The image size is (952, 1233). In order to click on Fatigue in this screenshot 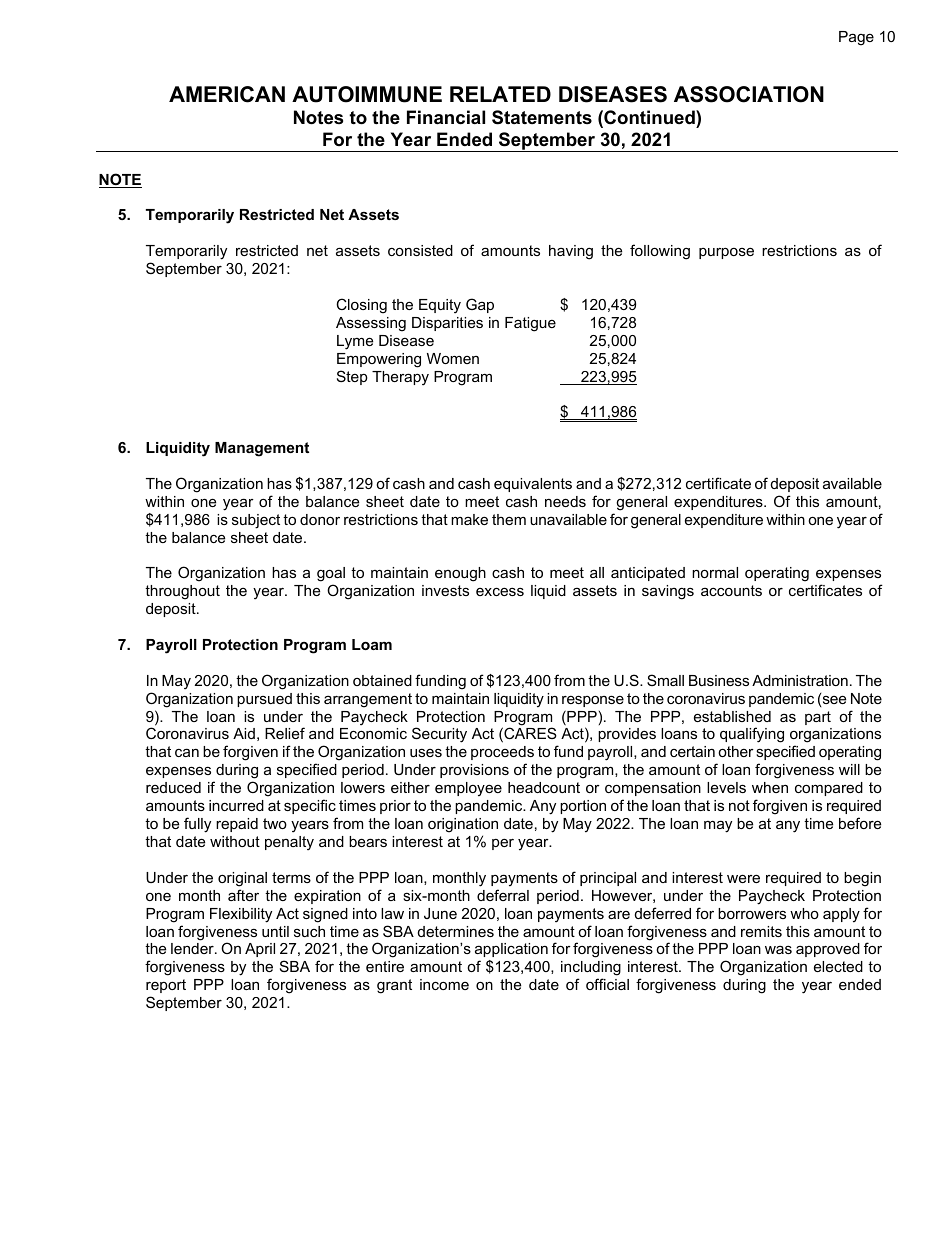, I will do `click(530, 324)`.
